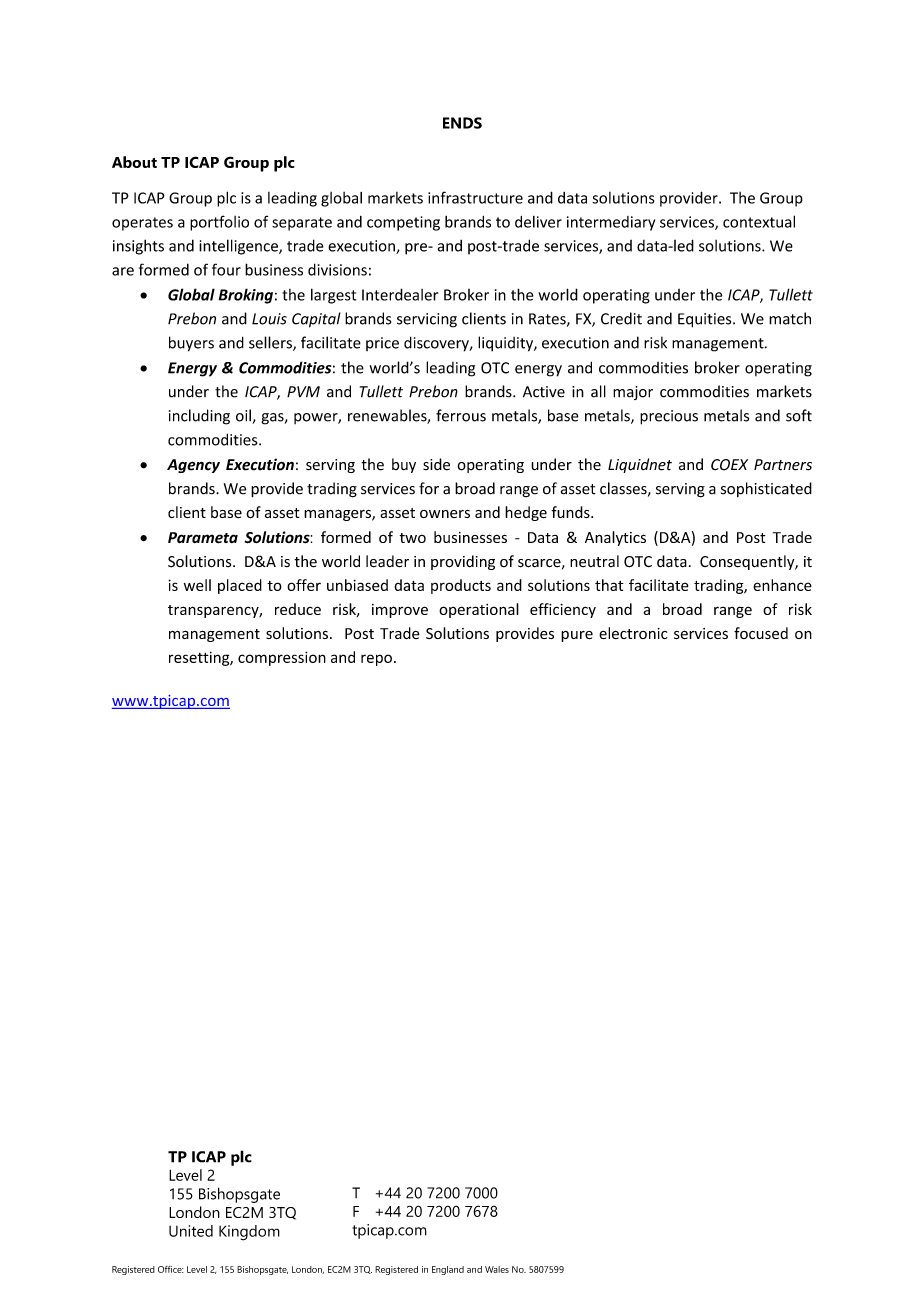 The width and height of the screenshot is (924, 1308). I want to click on ENDS, so click(462, 123).
